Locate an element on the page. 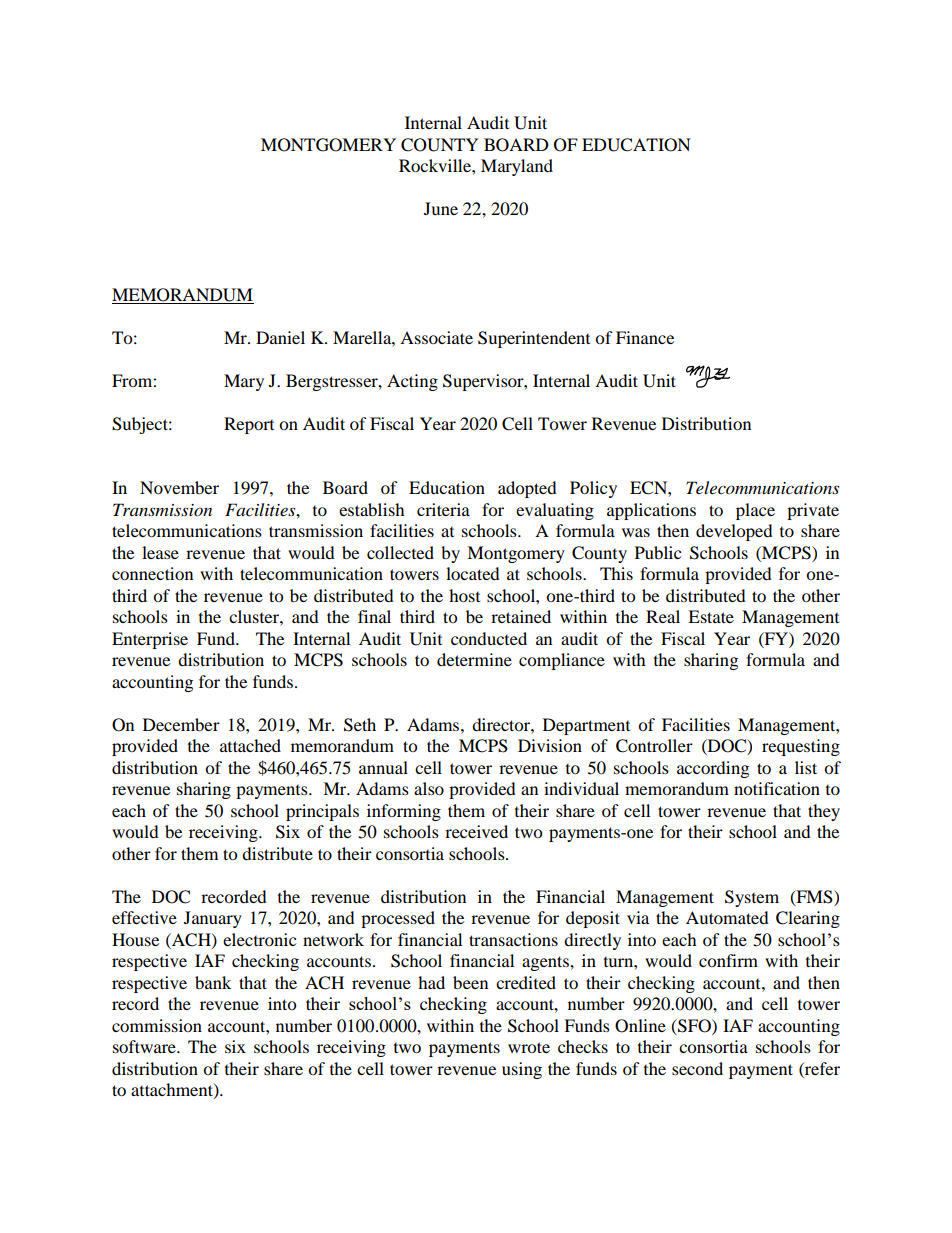 The image size is (952, 1233). also is located at coordinates (429, 788).
